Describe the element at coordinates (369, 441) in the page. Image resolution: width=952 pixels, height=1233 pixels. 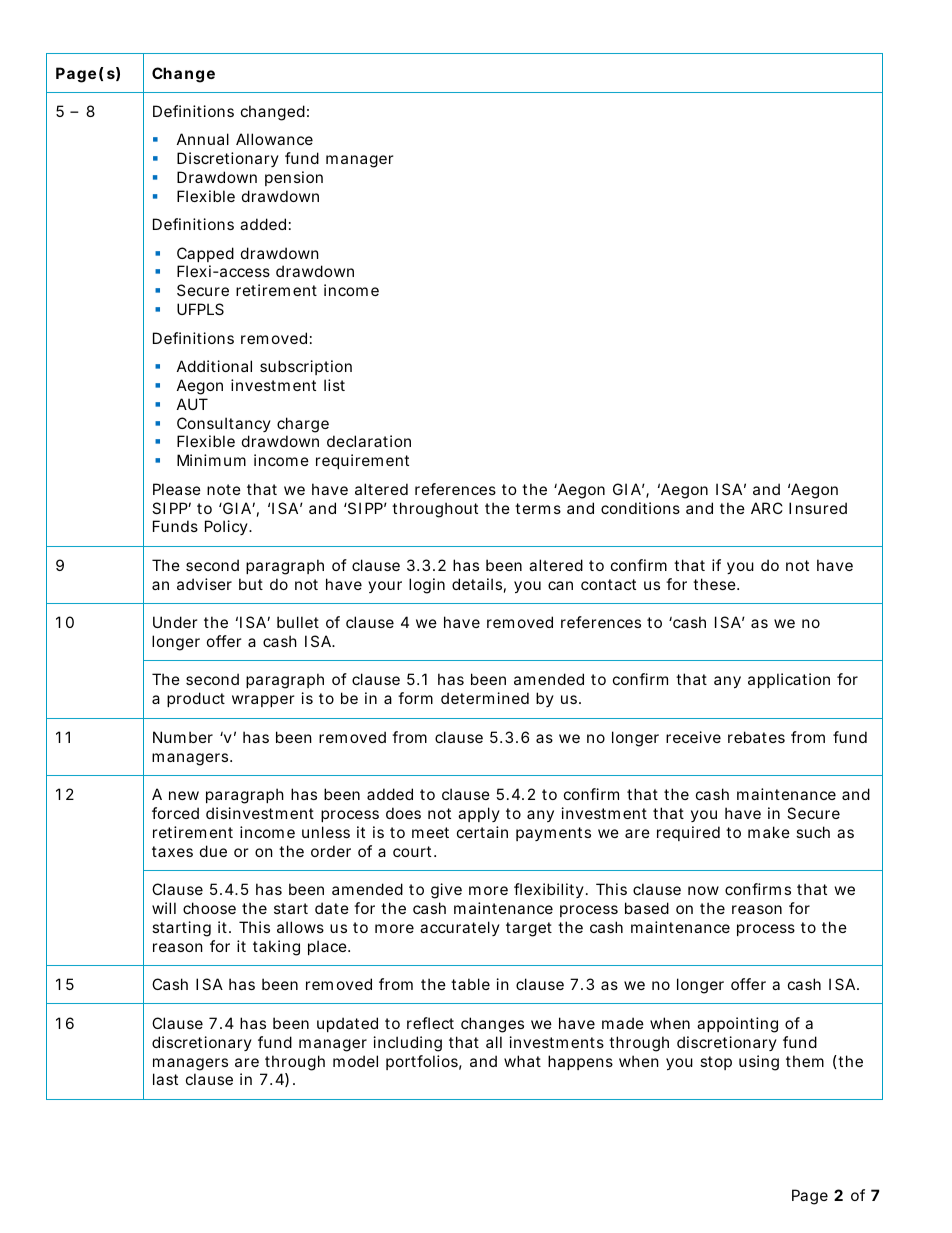
I see `declaration` at that location.
